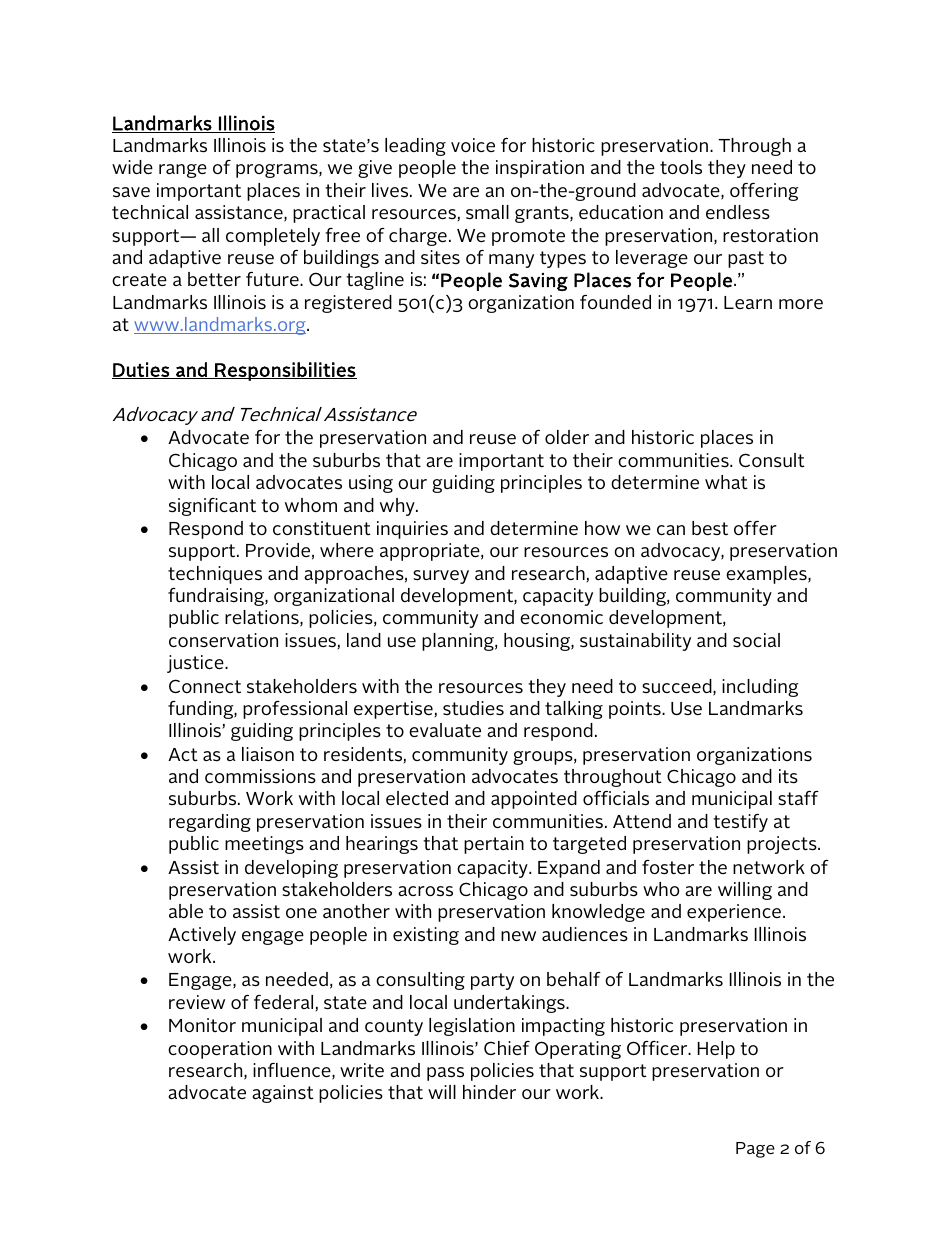 This screenshot has height=1233, width=952. I want to click on range, so click(183, 171).
